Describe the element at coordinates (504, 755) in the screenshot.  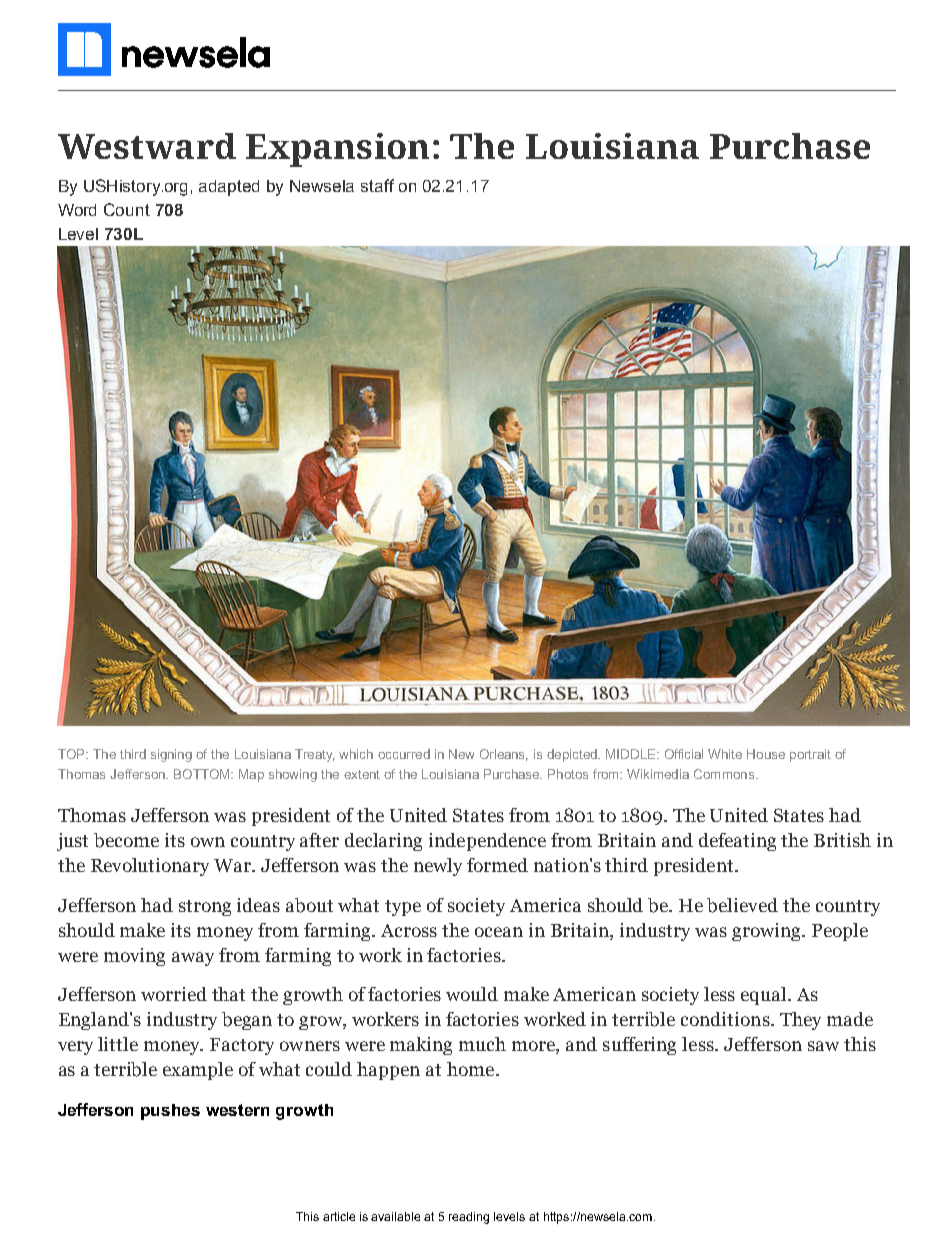
I see `Orleans` at that location.
